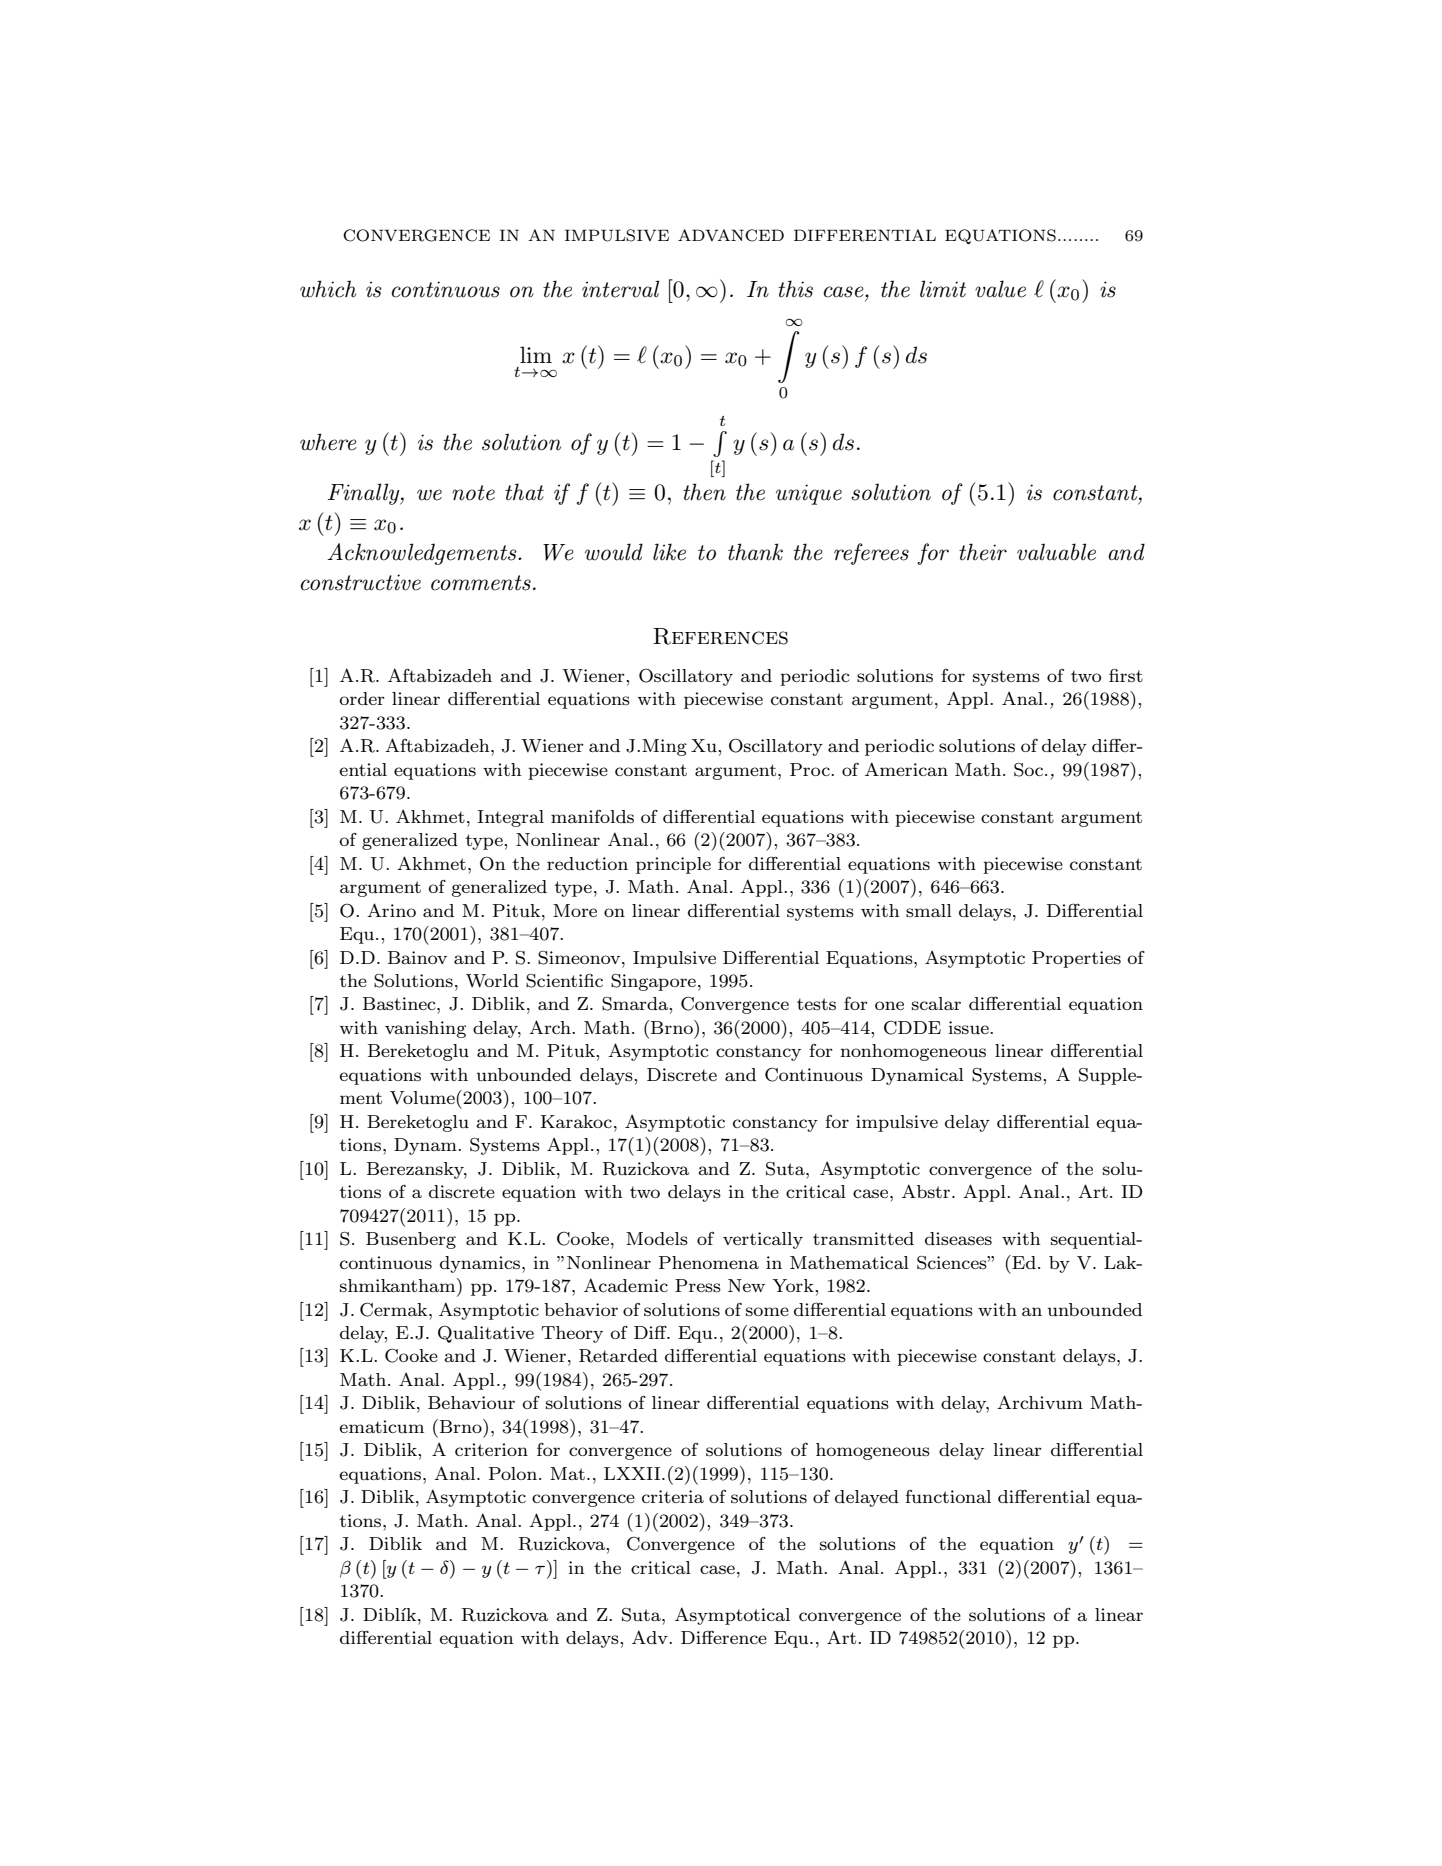 Image resolution: width=1442 pixels, height=1866 pixels. Describe the element at coordinates (731, 235) in the image. I see `ADVANCED` at that location.
